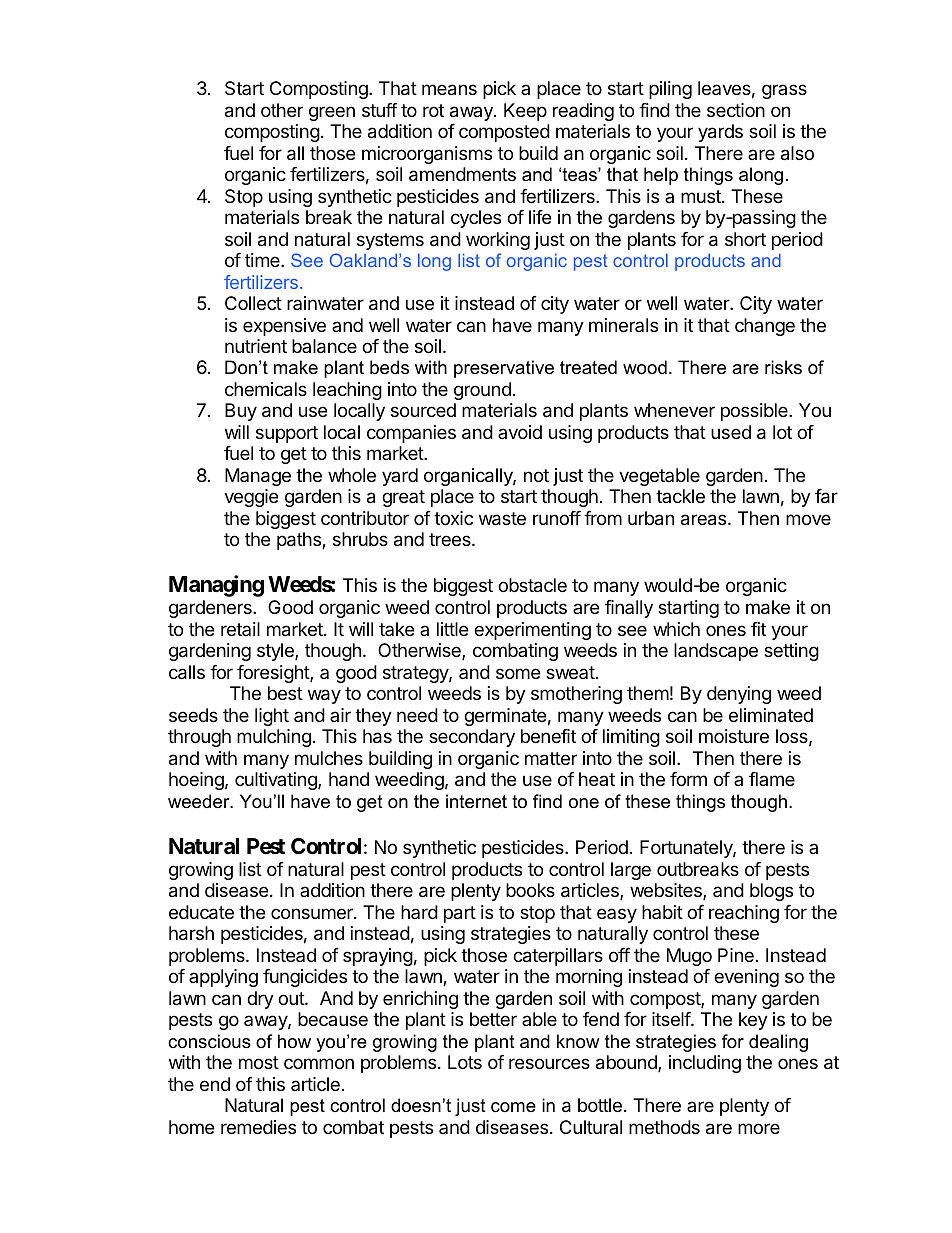  What do you see at coordinates (739, 695) in the screenshot?
I see `denying` at bounding box center [739, 695].
